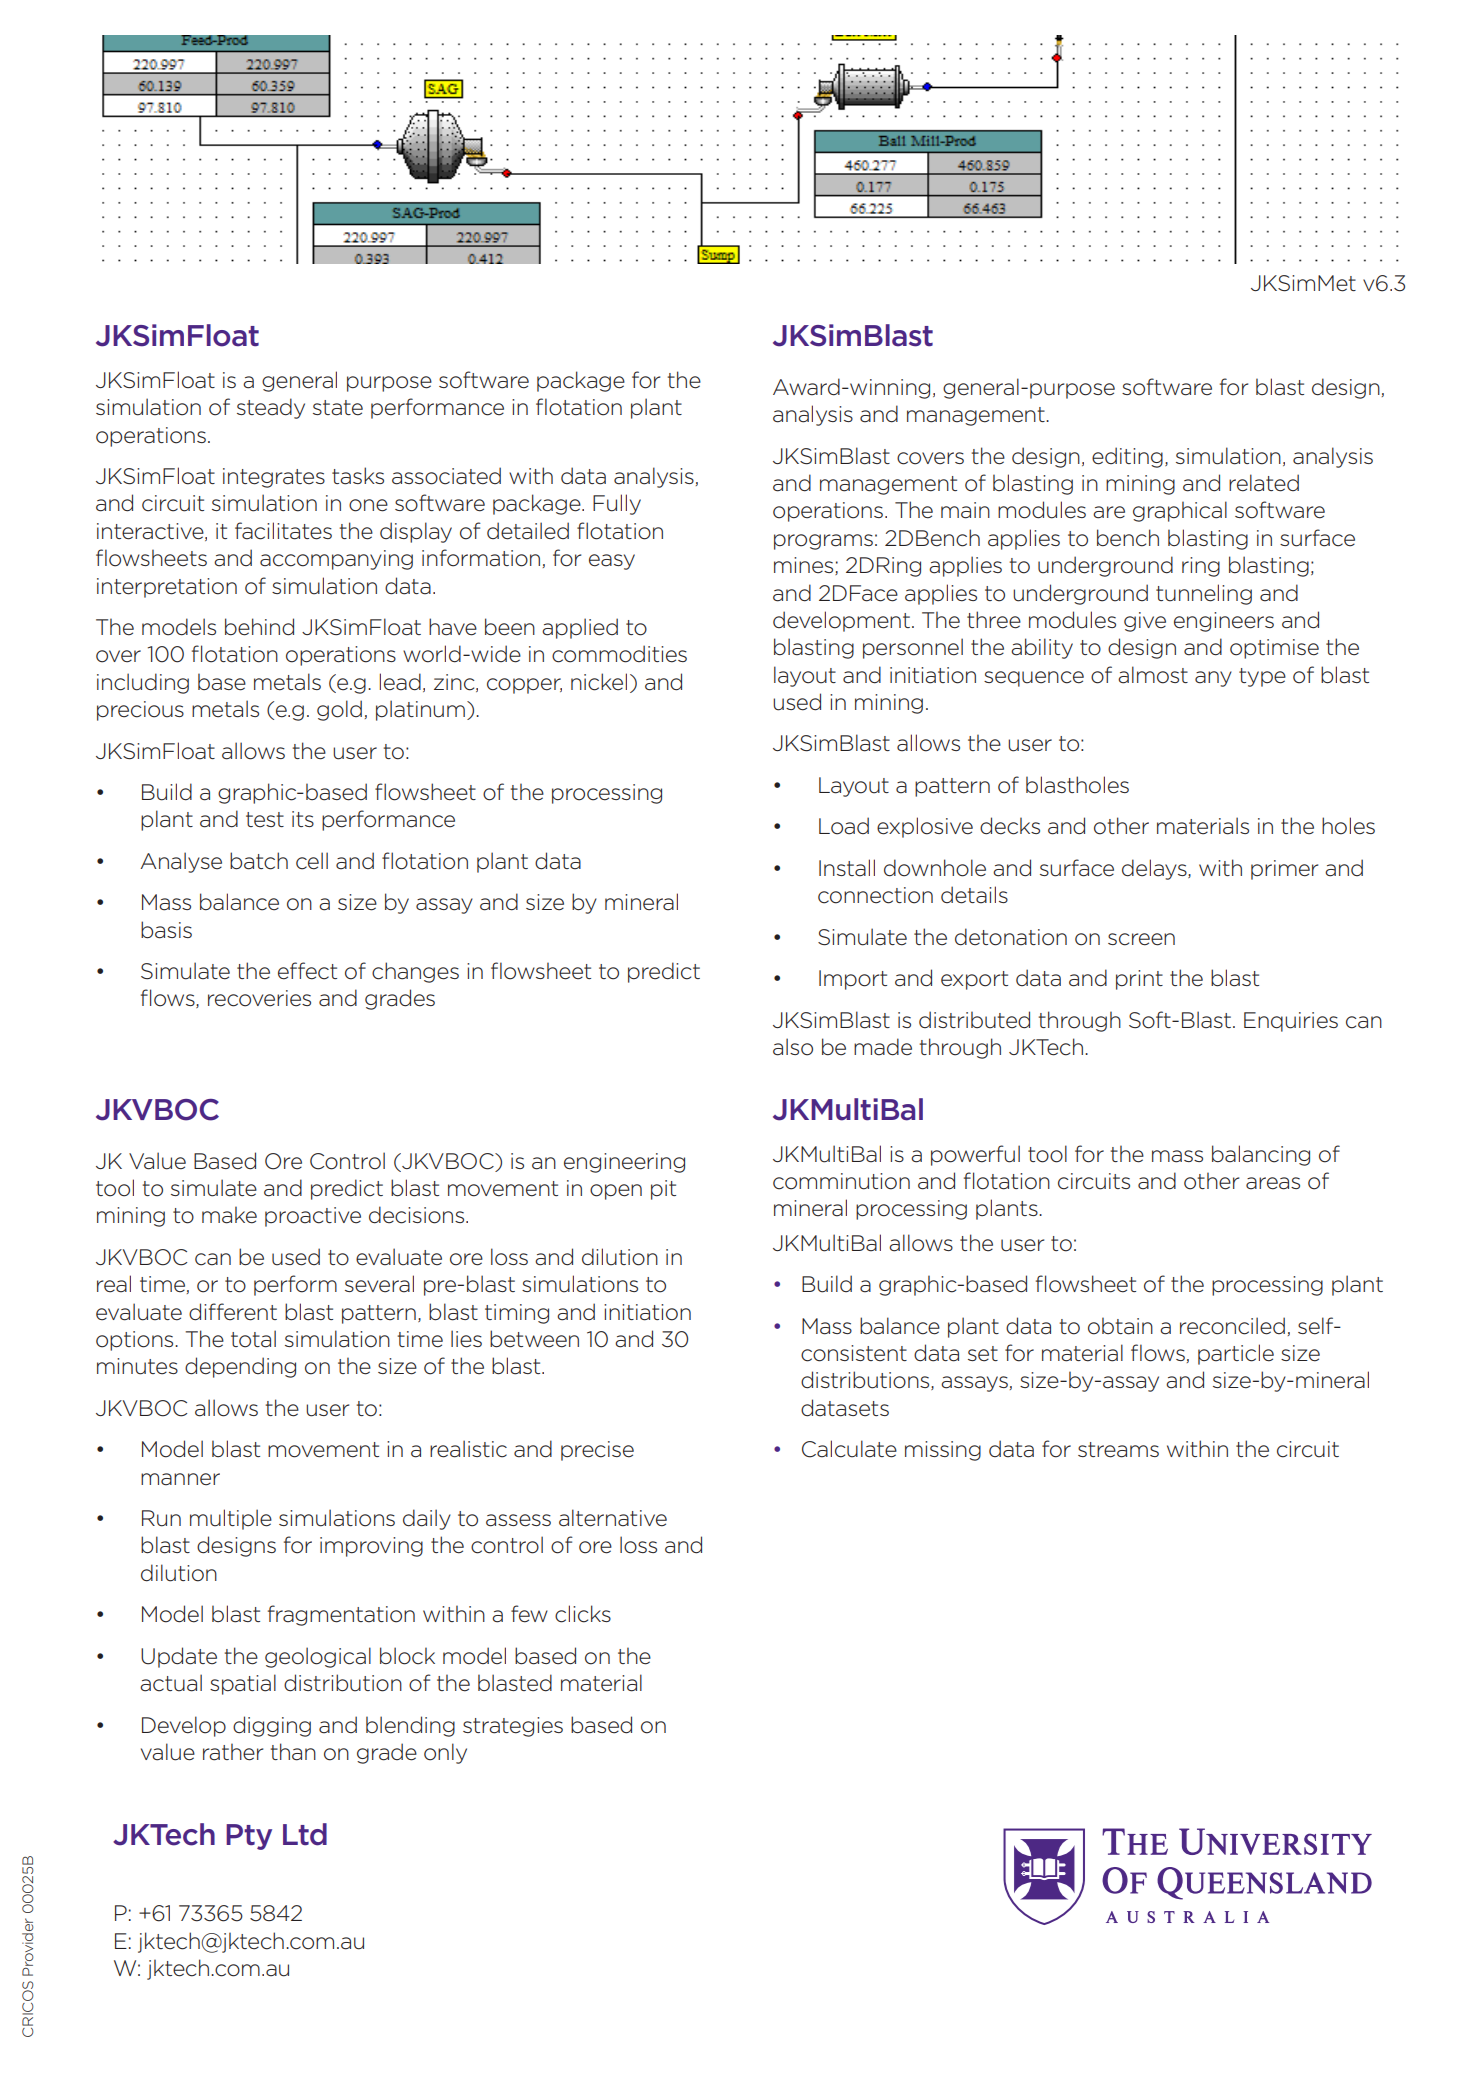 This screenshot has width=1481, height=2094. What do you see at coordinates (617, 504) in the screenshot?
I see `Fully` at bounding box center [617, 504].
